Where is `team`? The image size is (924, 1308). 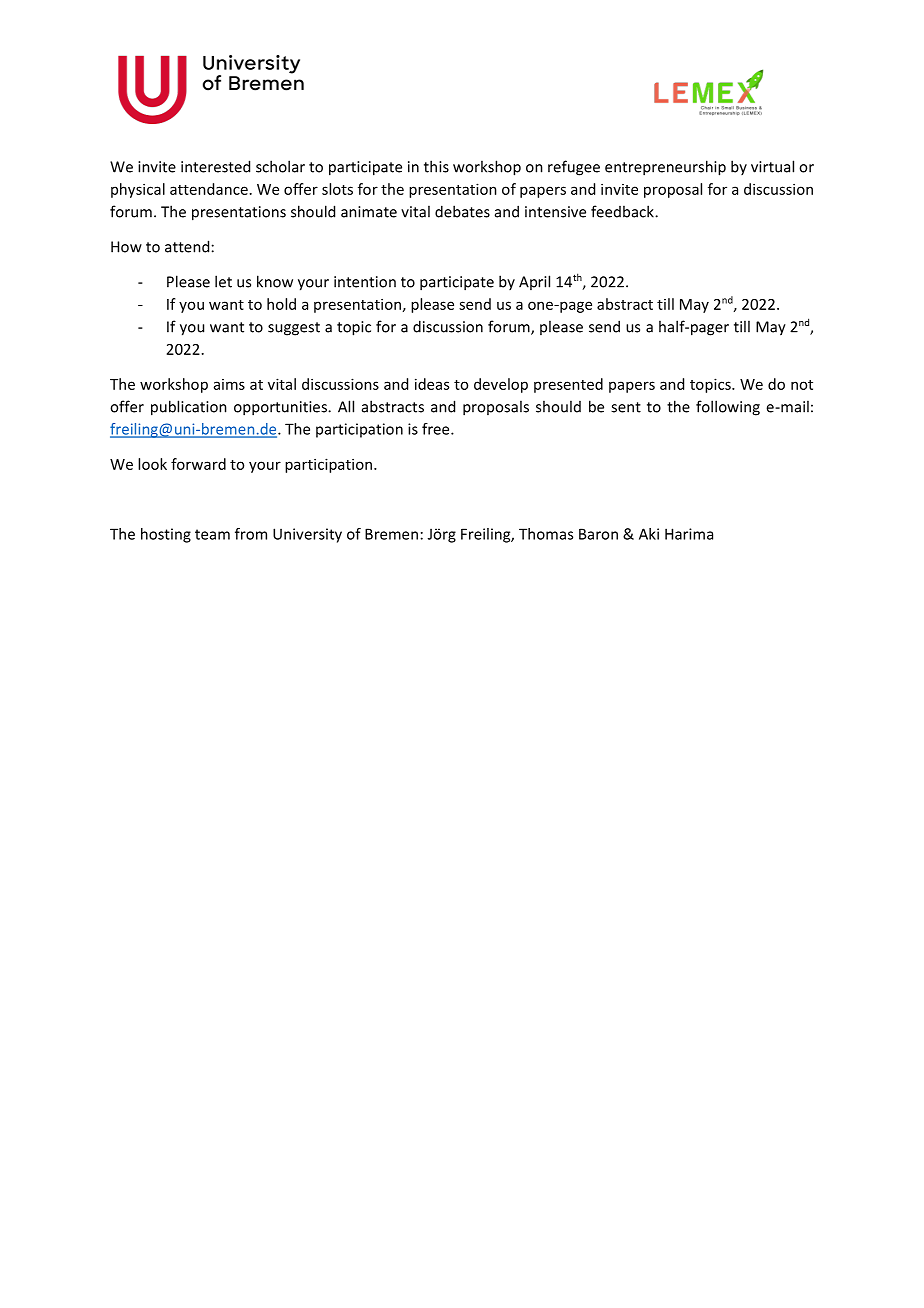
team is located at coordinates (212, 534).
